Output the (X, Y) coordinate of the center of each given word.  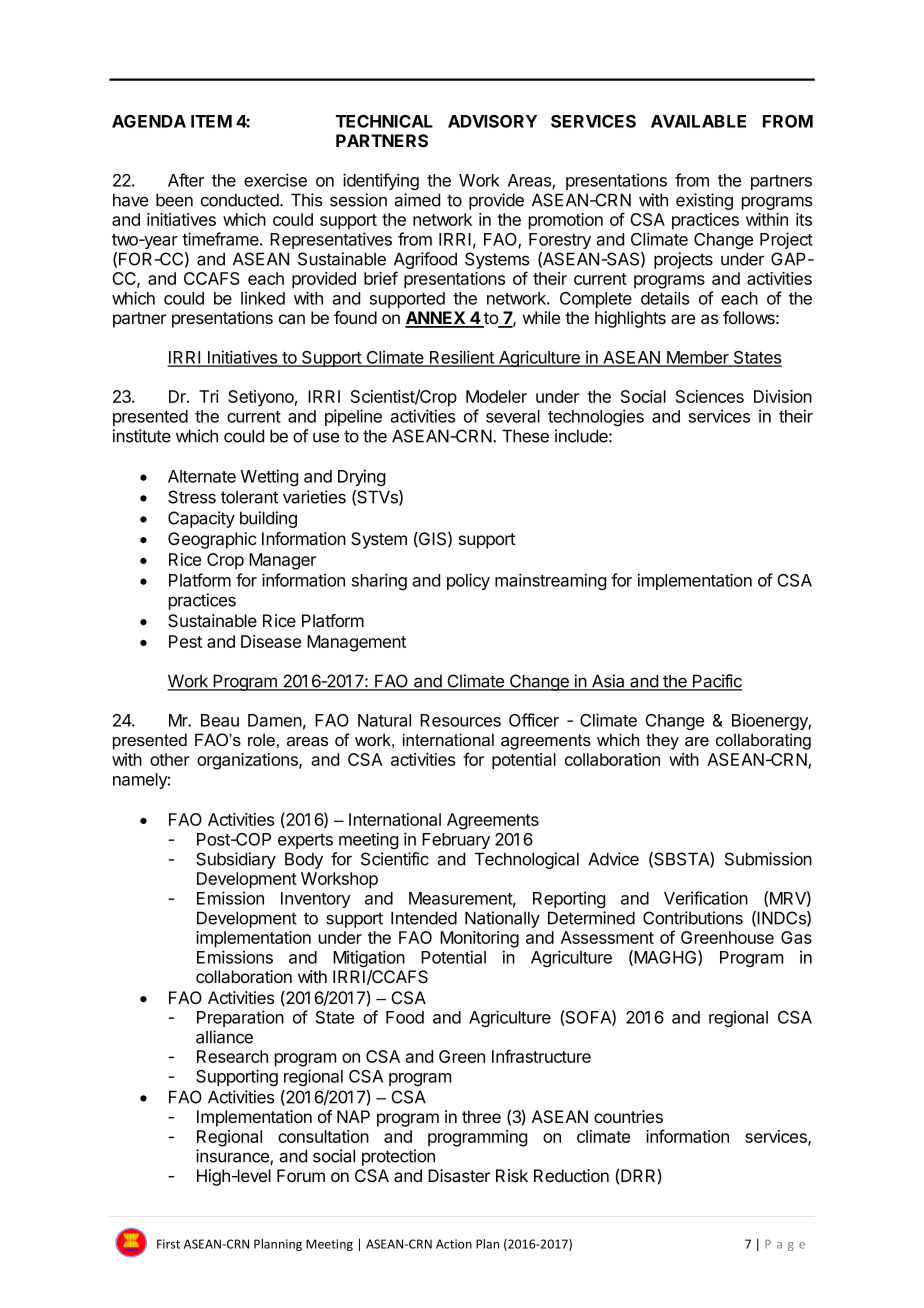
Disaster (459, 1176)
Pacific (716, 682)
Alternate (202, 476)
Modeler (496, 396)
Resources (460, 720)
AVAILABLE (698, 121)
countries (628, 1116)
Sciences (710, 396)
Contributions (693, 918)
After (186, 180)
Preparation (240, 1018)
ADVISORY (492, 121)
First (168, 1244)
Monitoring (479, 939)
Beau (220, 720)
